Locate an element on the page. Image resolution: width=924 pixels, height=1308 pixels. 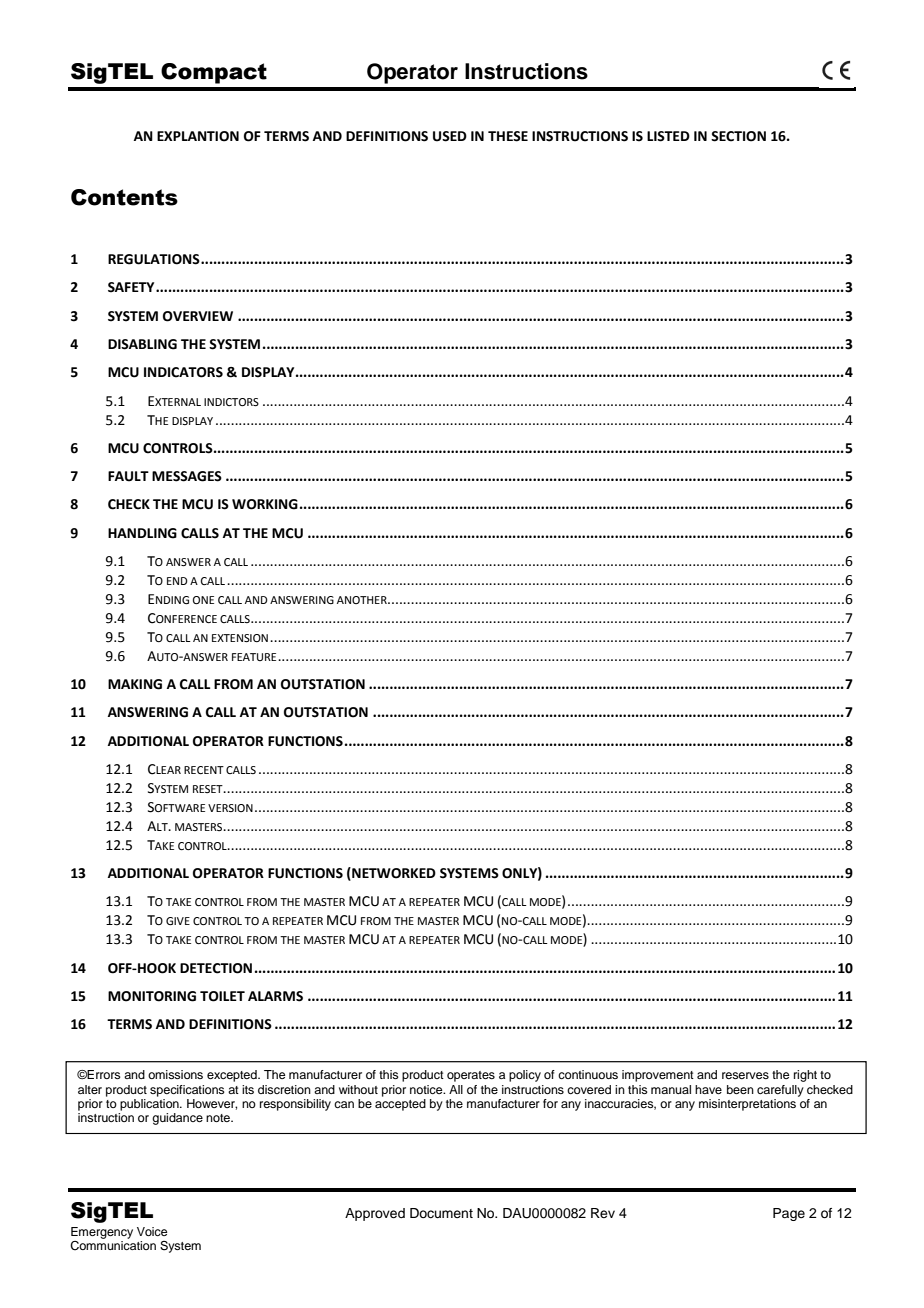
reserves is located at coordinates (745, 1075).
